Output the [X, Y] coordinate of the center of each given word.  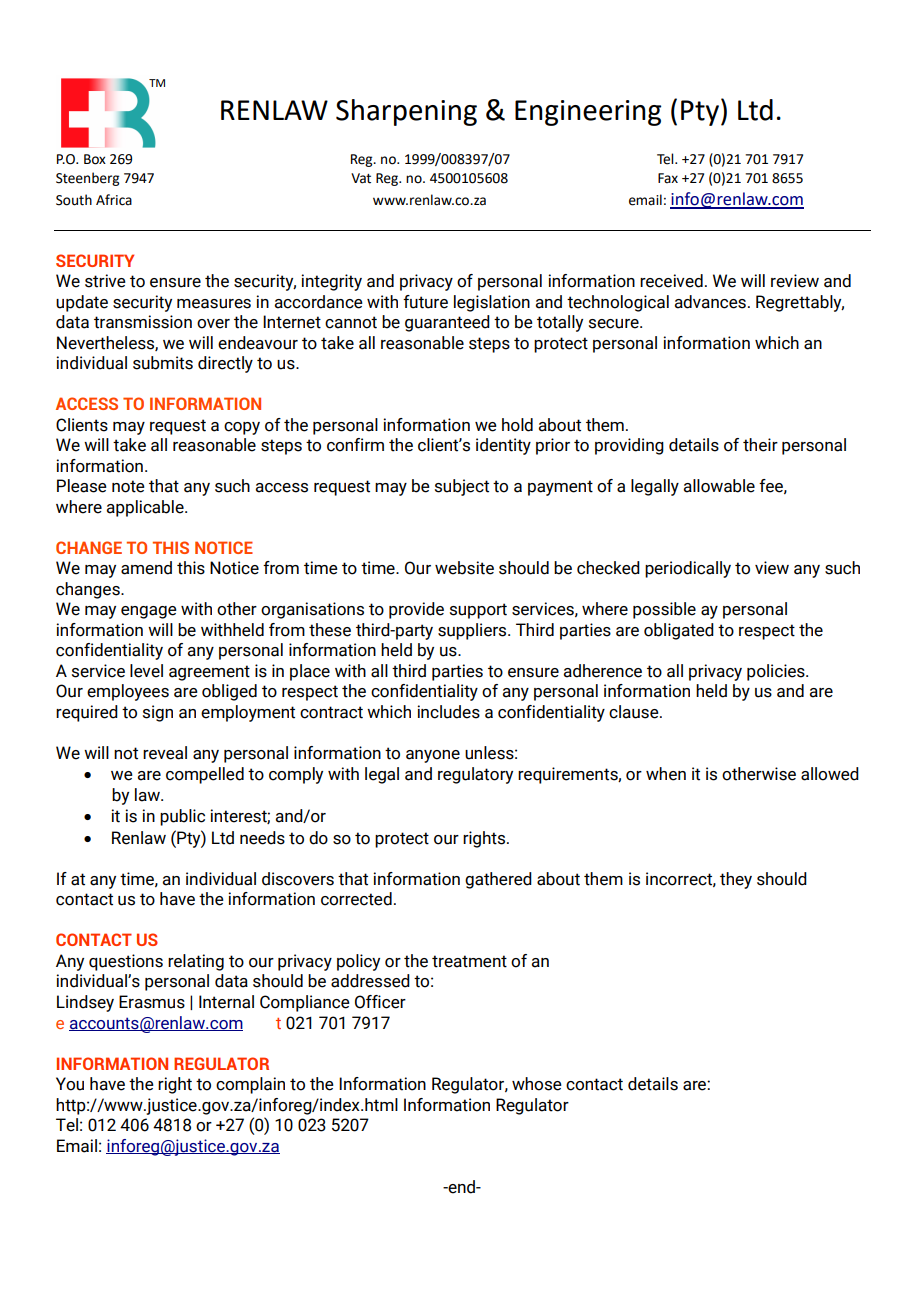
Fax [668, 178]
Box [95, 159]
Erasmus [152, 1002]
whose [537, 1084]
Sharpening [406, 112]
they [736, 880]
